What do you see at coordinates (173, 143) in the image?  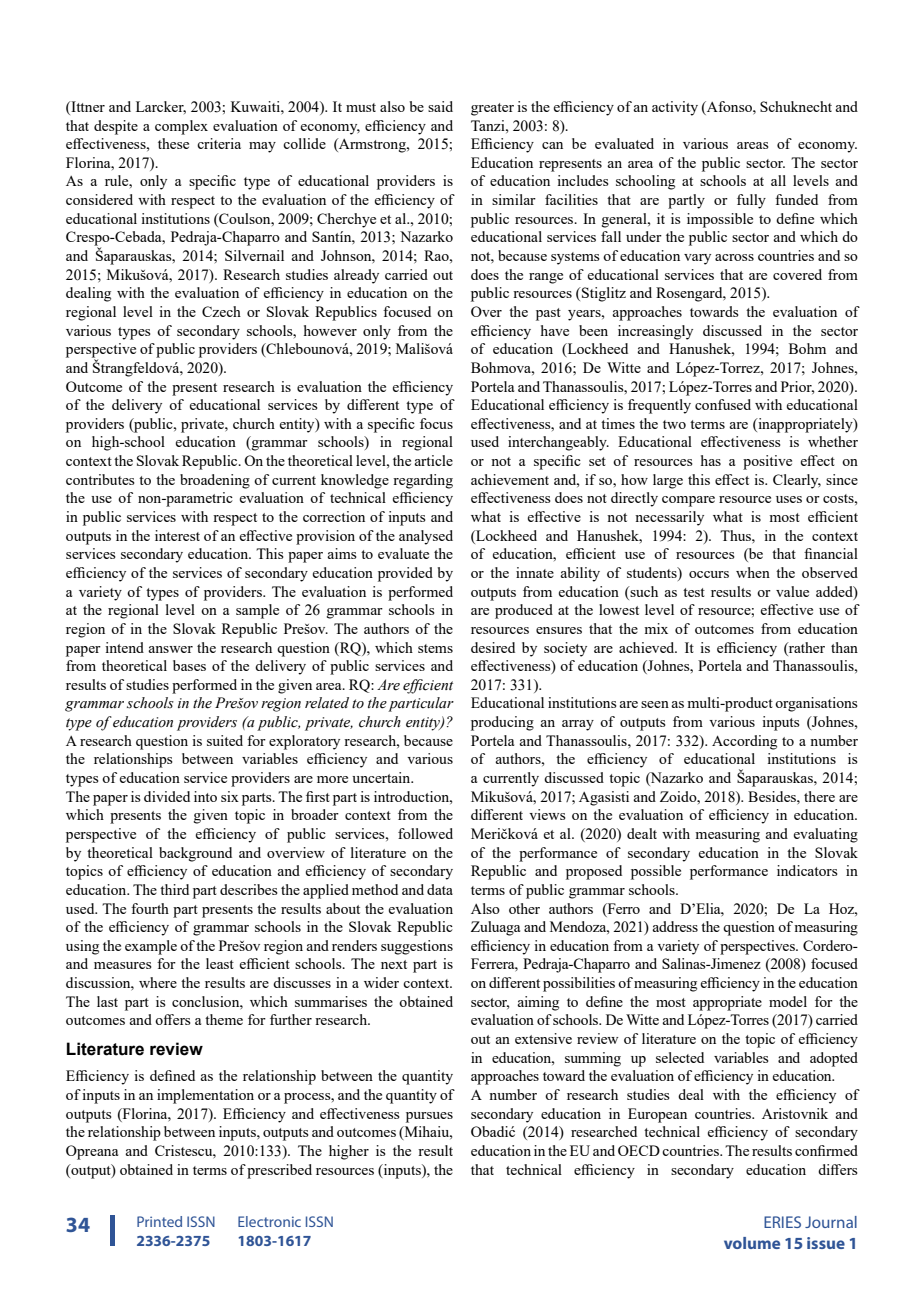 I see `these` at bounding box center [173, 143].
